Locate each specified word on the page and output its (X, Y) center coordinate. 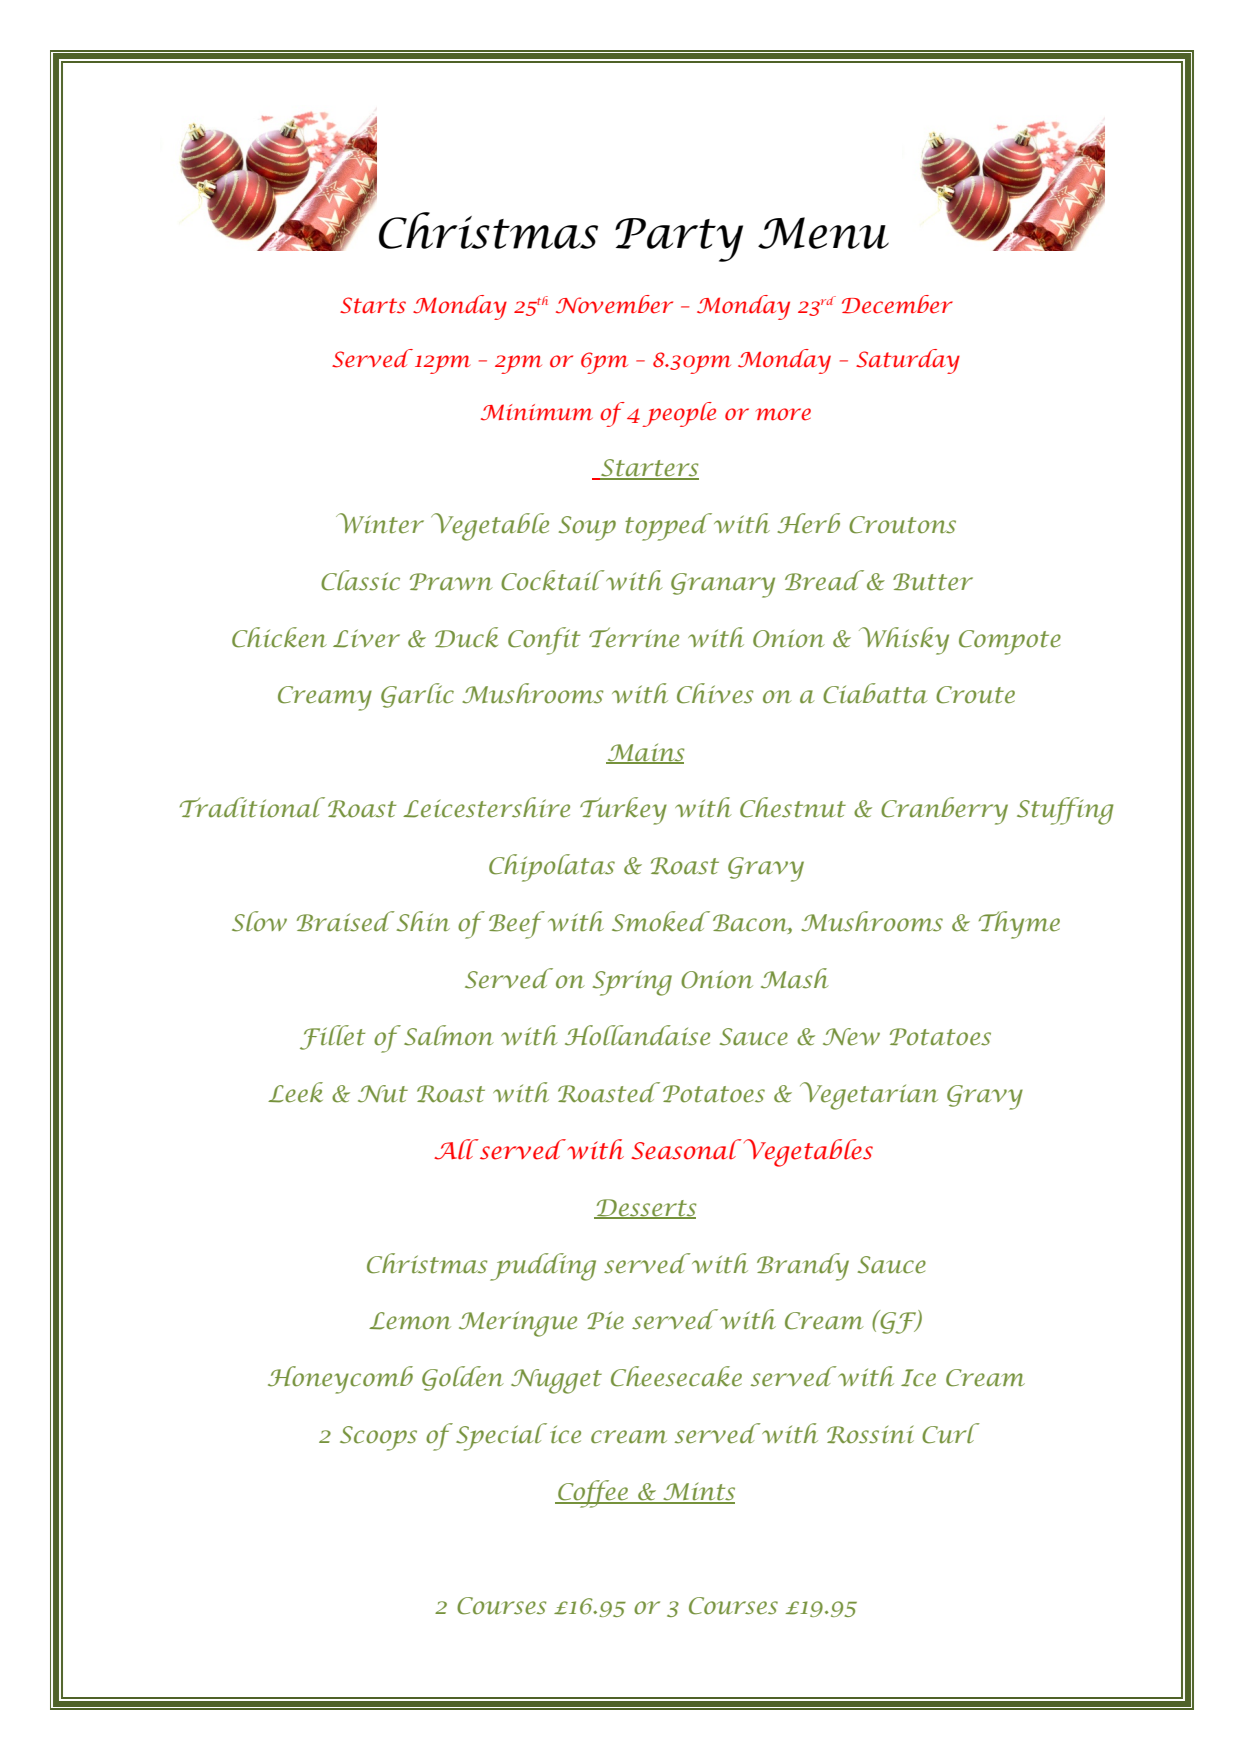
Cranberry (944, 811)
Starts (373, 305)
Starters (649, 469)
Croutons (902, 525)
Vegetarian (869, 1096)
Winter (380, 523)
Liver (366, 638)
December (897, 304)
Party (679, 240)
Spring (632, 983)
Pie (605, 1320)
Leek (295, 1092)
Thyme (1019, 925)
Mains (645, 753)
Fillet (332, 1037)
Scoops (378, 1438)
